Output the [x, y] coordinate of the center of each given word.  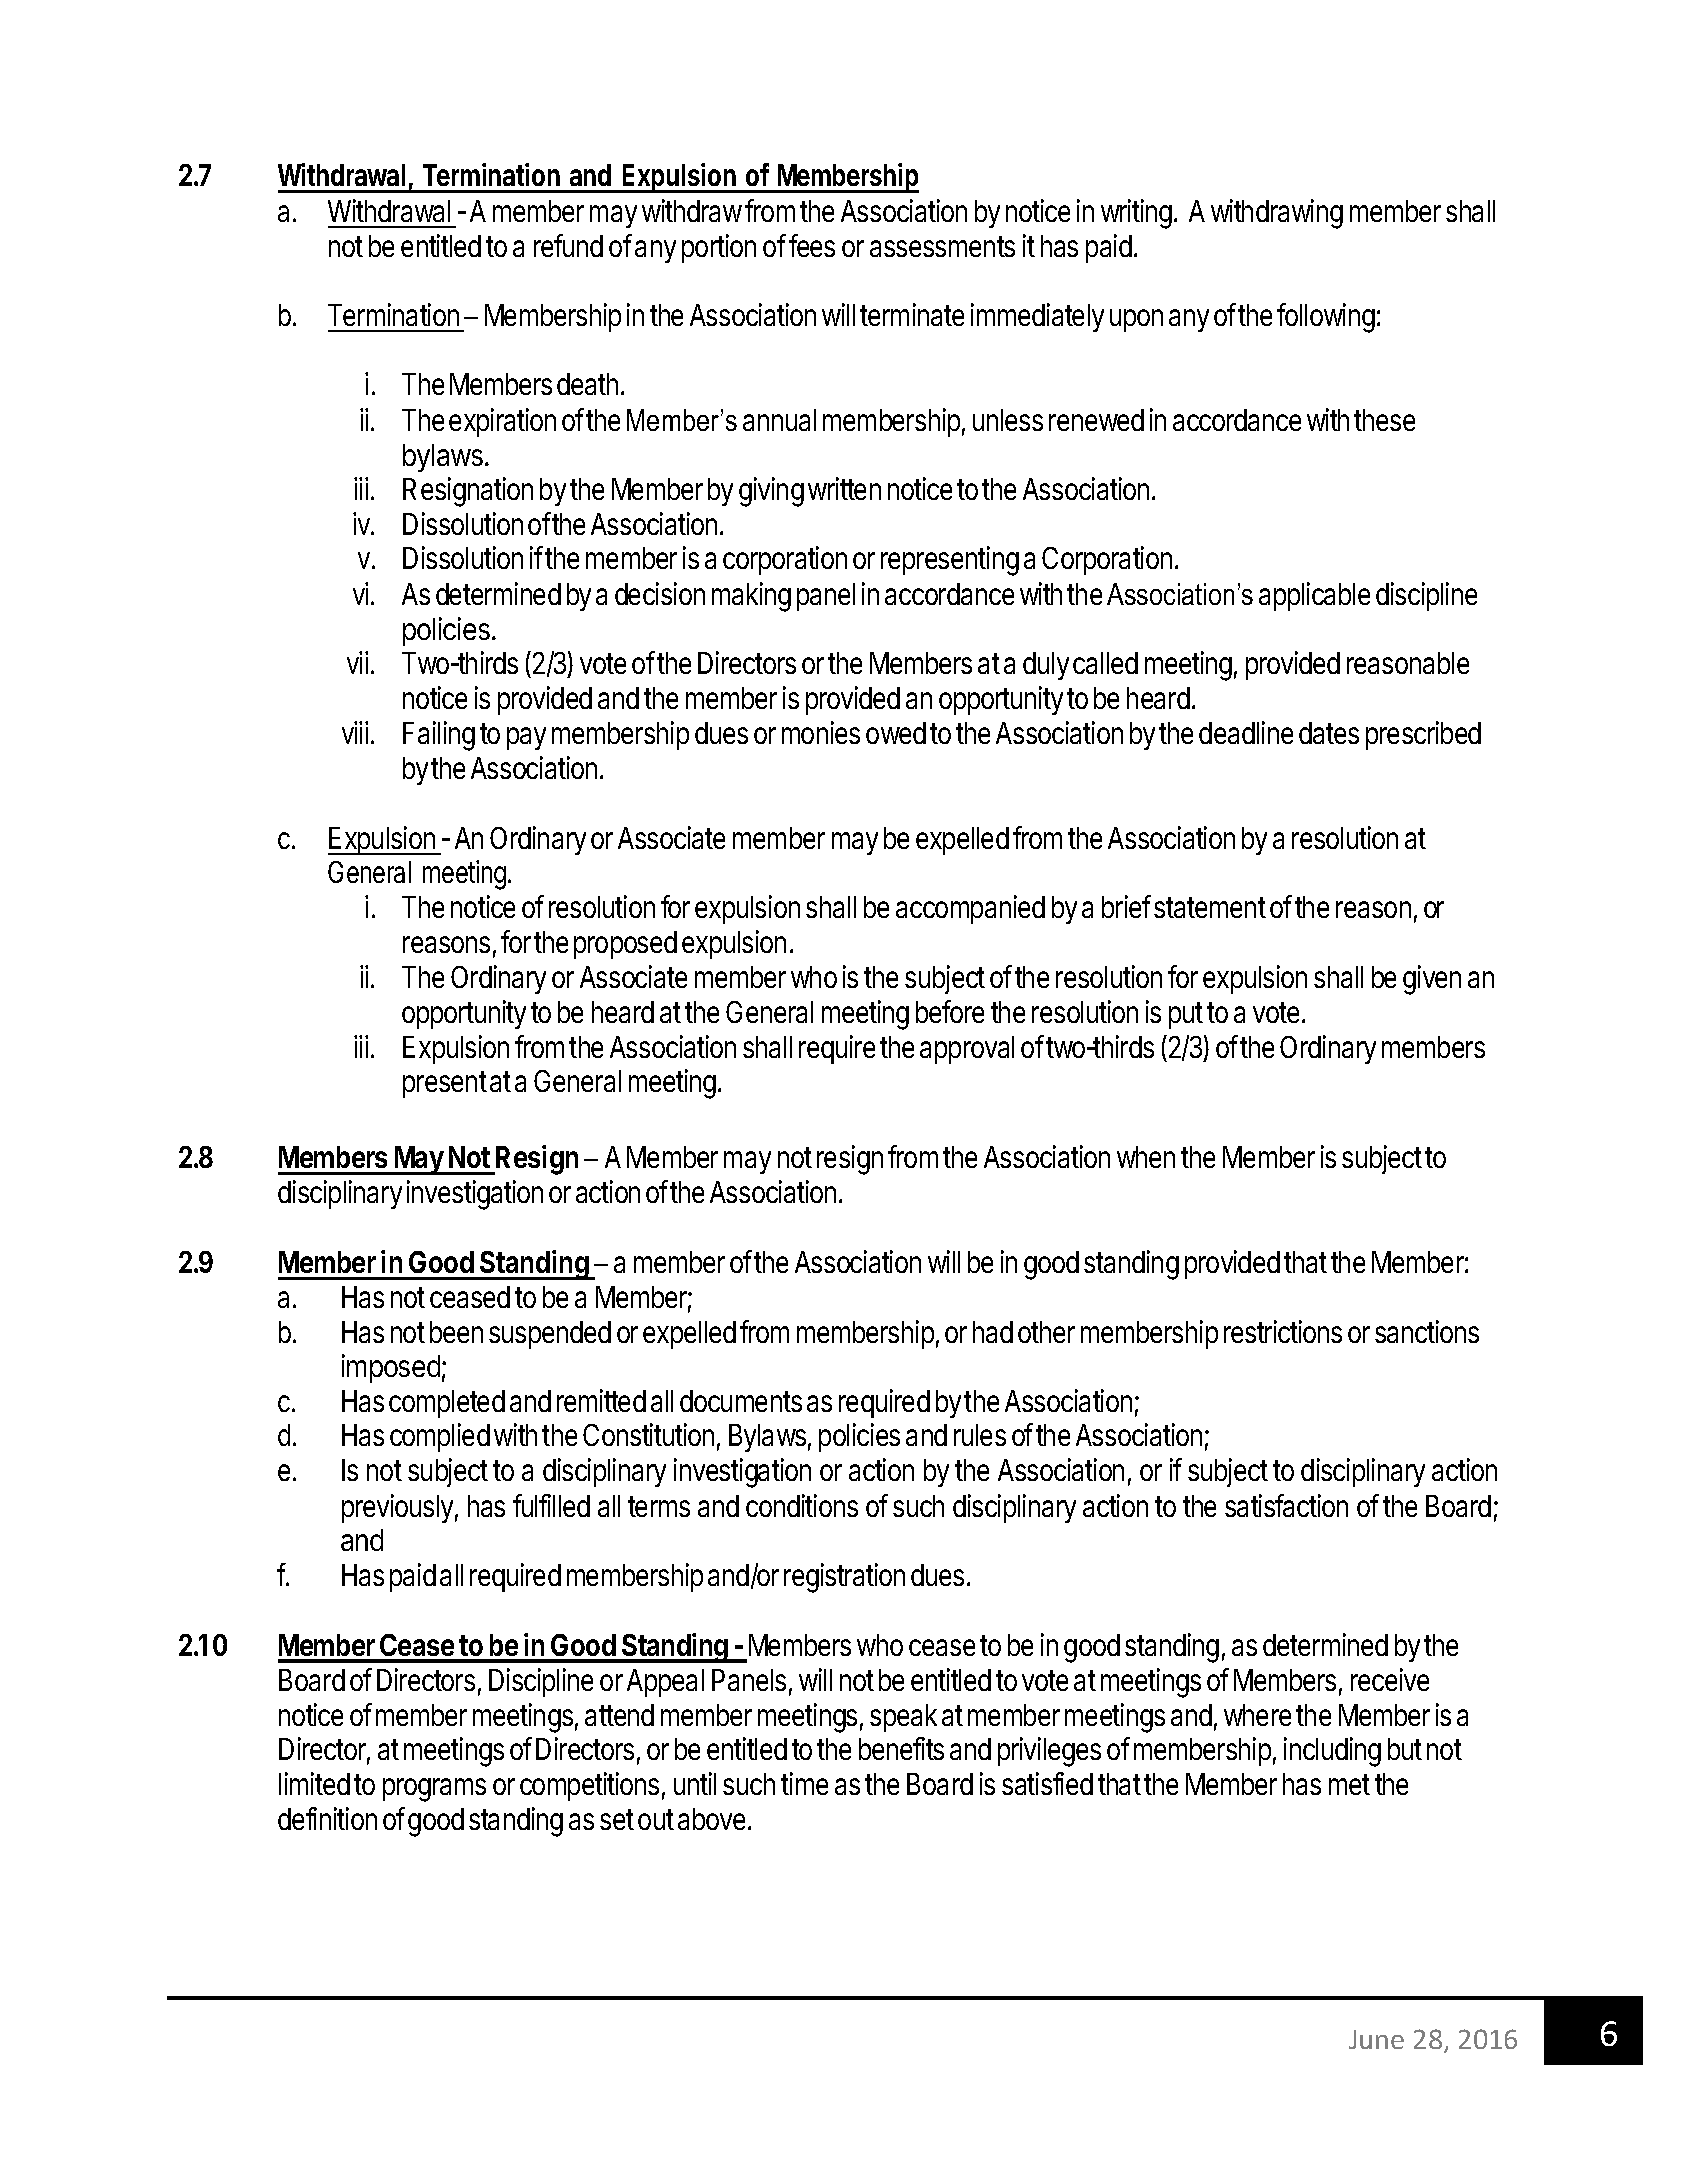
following [1326, 318]
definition [327, 1818]
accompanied [970, 909]
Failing [439, 736]
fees [812, 245]
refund [568, 245]
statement [1210, 907]
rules [980, 1435]
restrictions [1283, 1331]
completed [447, 1404]
